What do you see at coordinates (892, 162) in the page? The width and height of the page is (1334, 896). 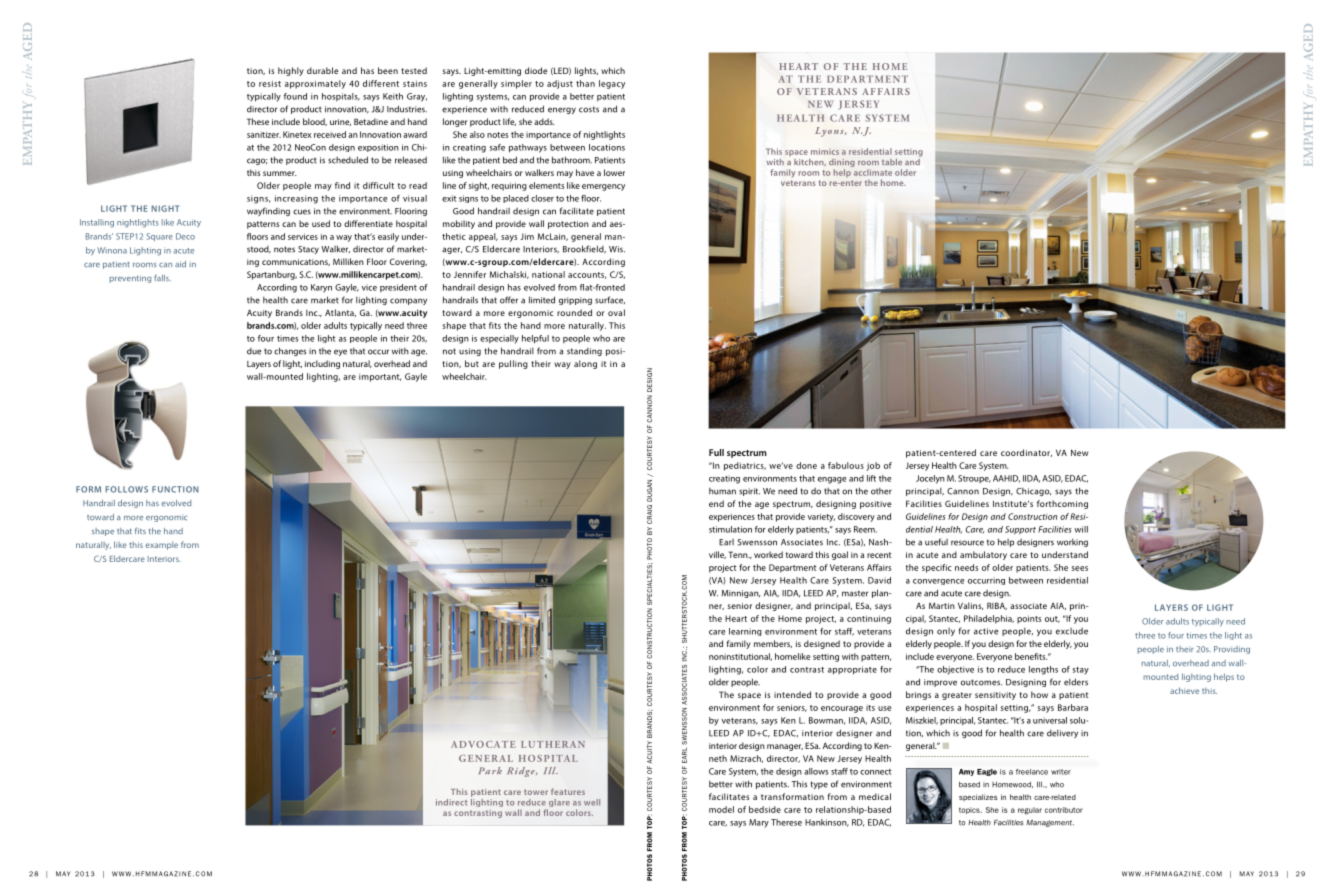 I see `table` at bounding box center [892, 162].
